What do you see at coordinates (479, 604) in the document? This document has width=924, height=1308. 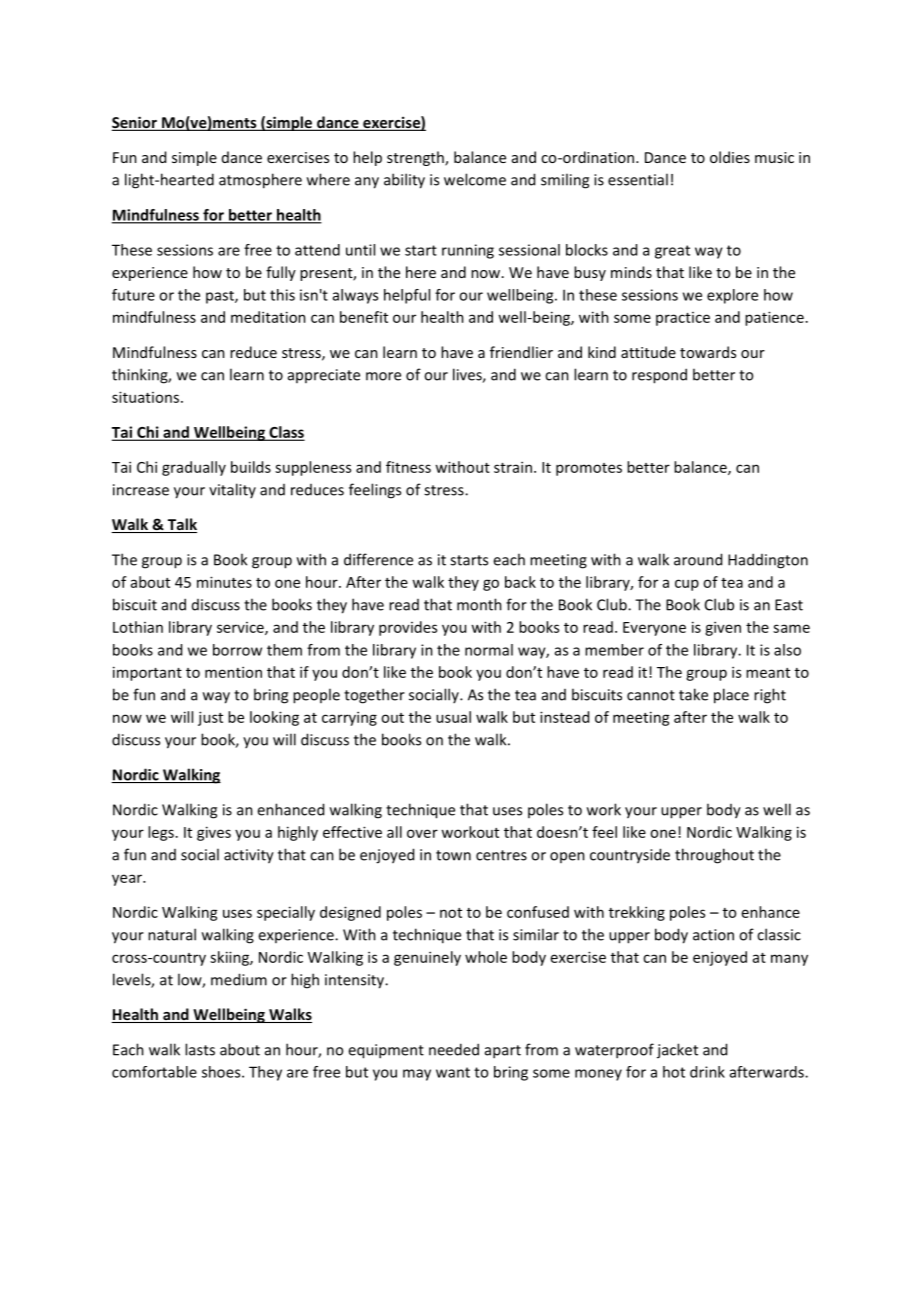 I see `month` at bounding box center [479, 604].
